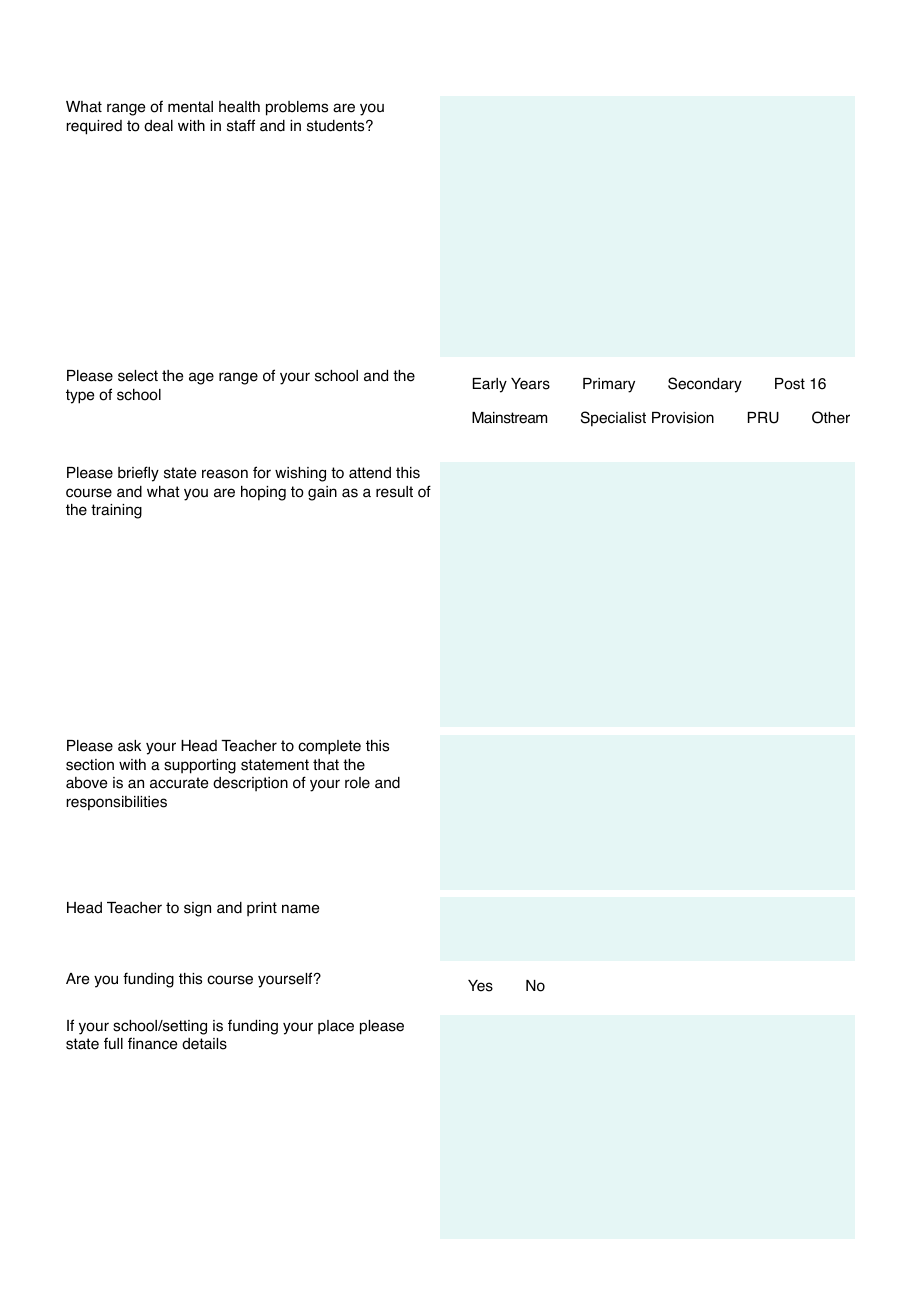 Image resolution: width=924 pixels, height=1308 pixels. I want to click on finance, so click(152, 1043).
